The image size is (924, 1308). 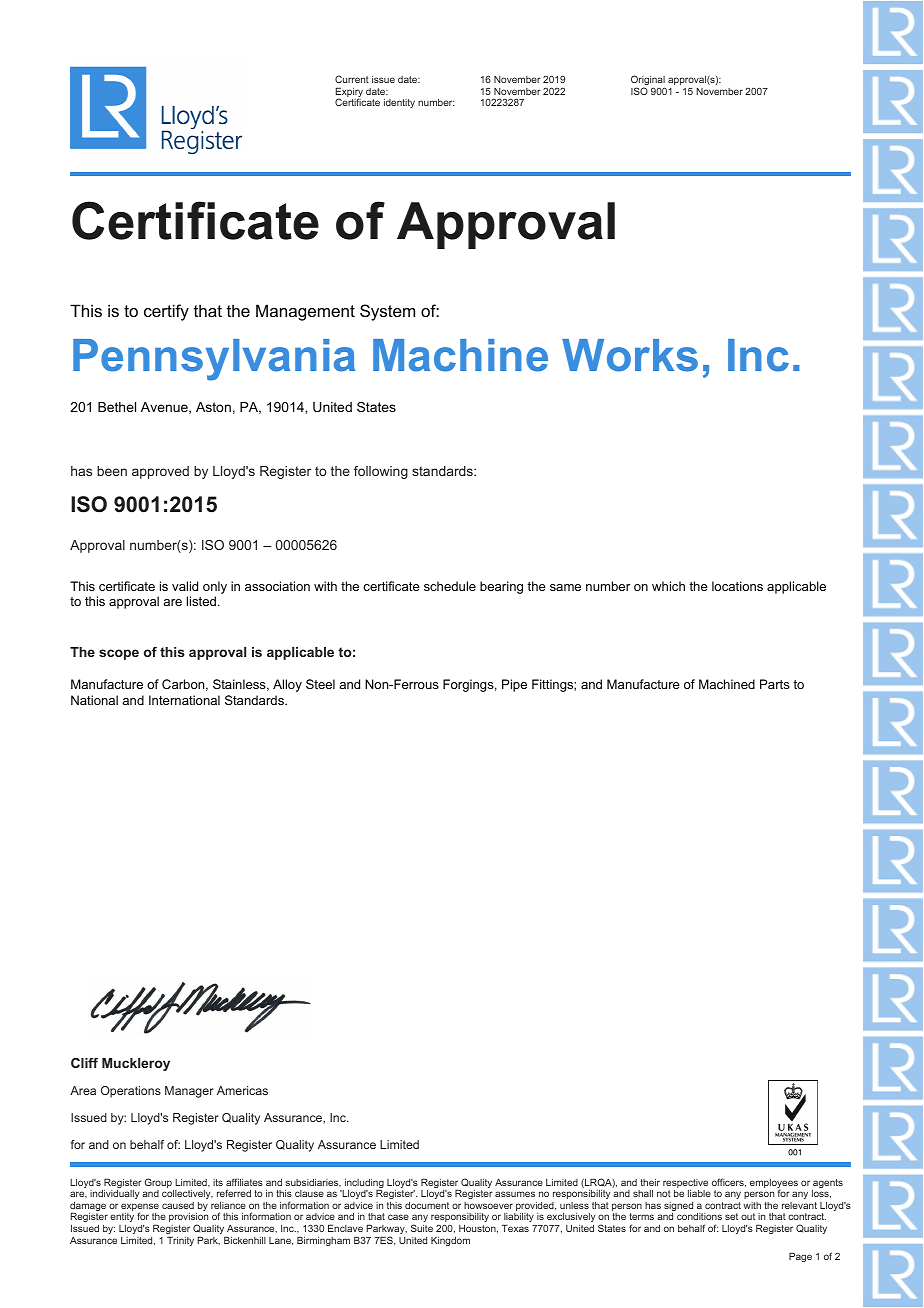 What do you see at coordinates (775, 684) in the document?
I see `Parts` at bounding box center [775, 684].
